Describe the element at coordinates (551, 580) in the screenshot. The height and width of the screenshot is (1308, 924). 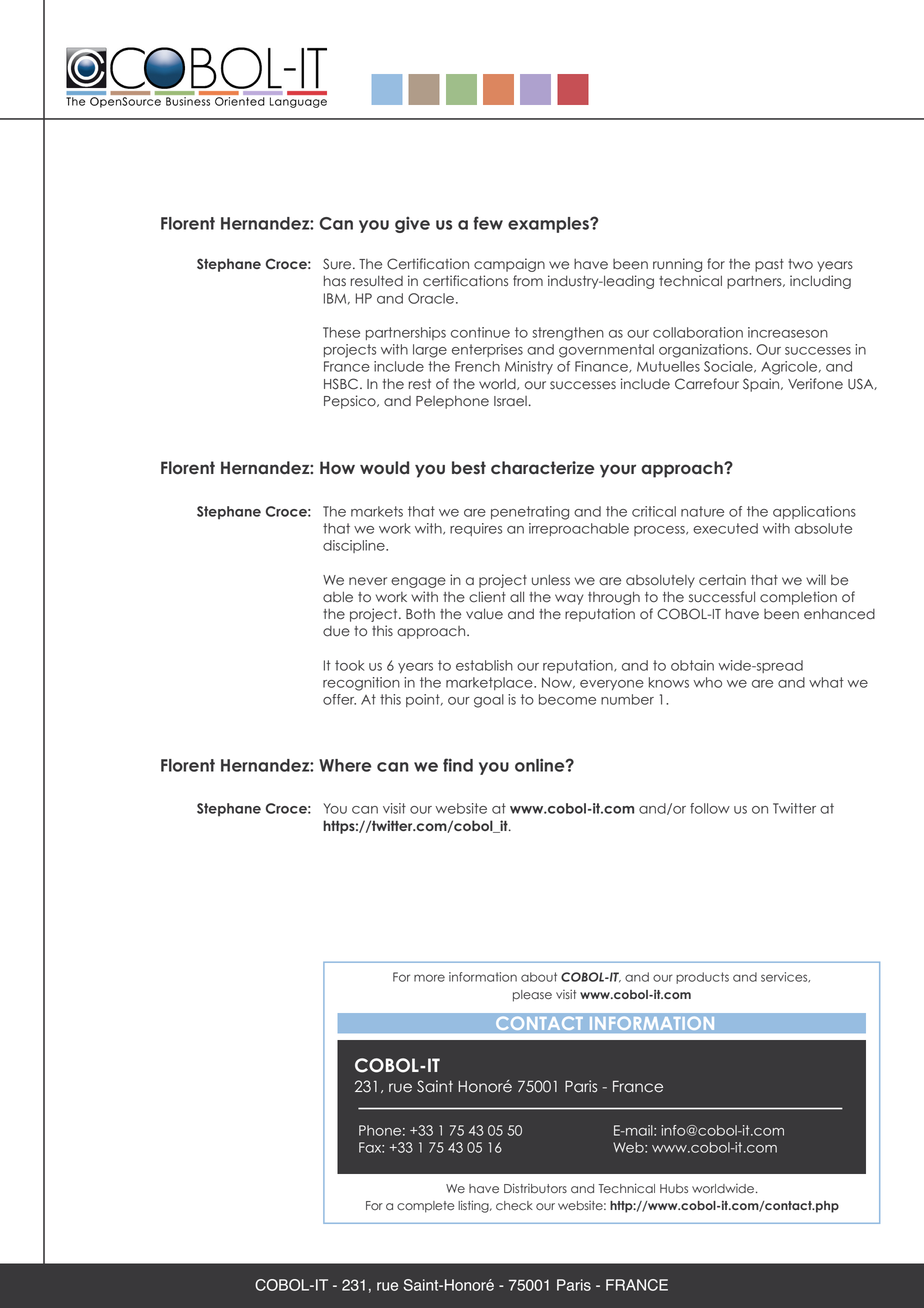
I see `unless` at that location.
